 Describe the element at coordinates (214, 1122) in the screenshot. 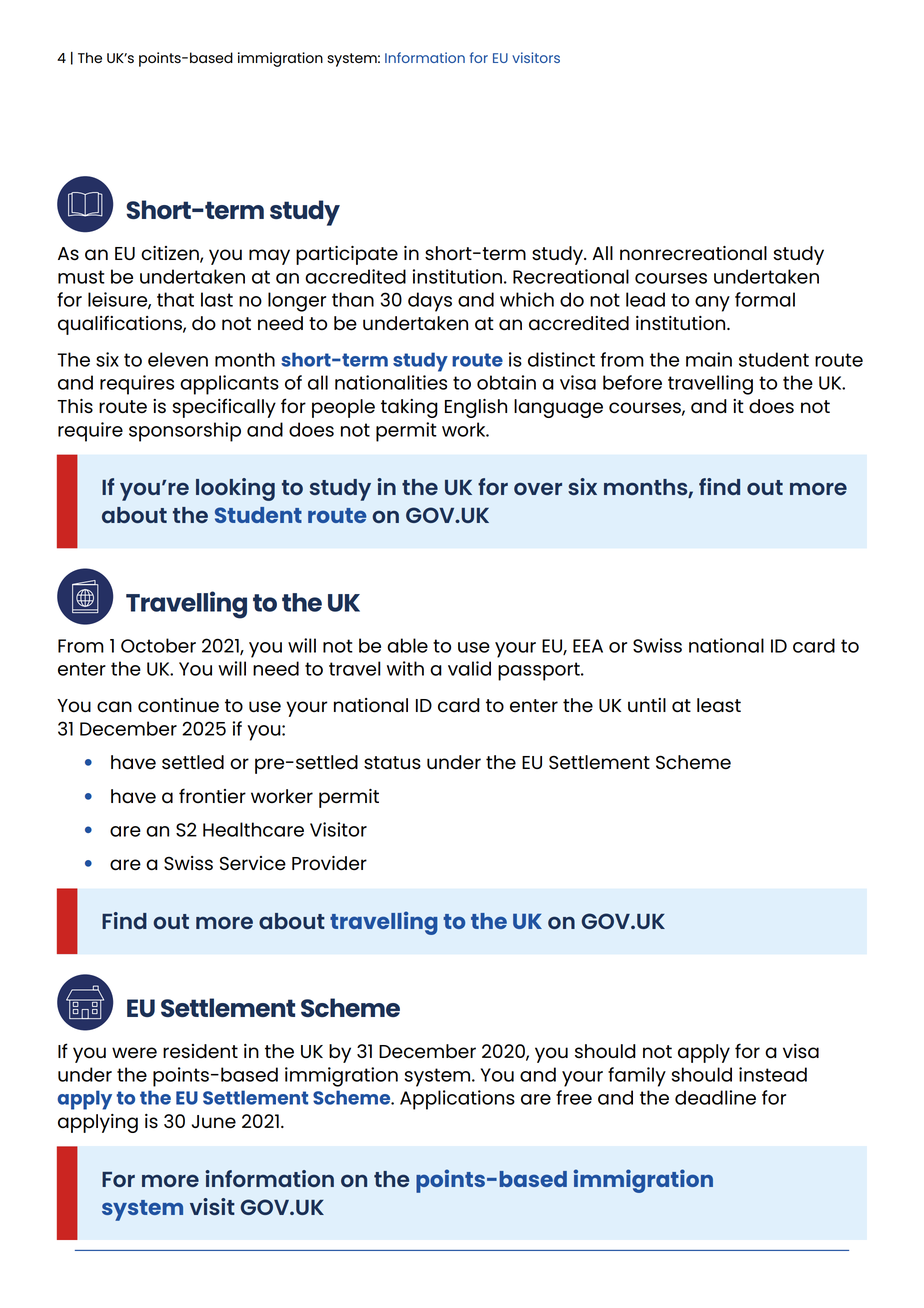

I see `June` at that location.
